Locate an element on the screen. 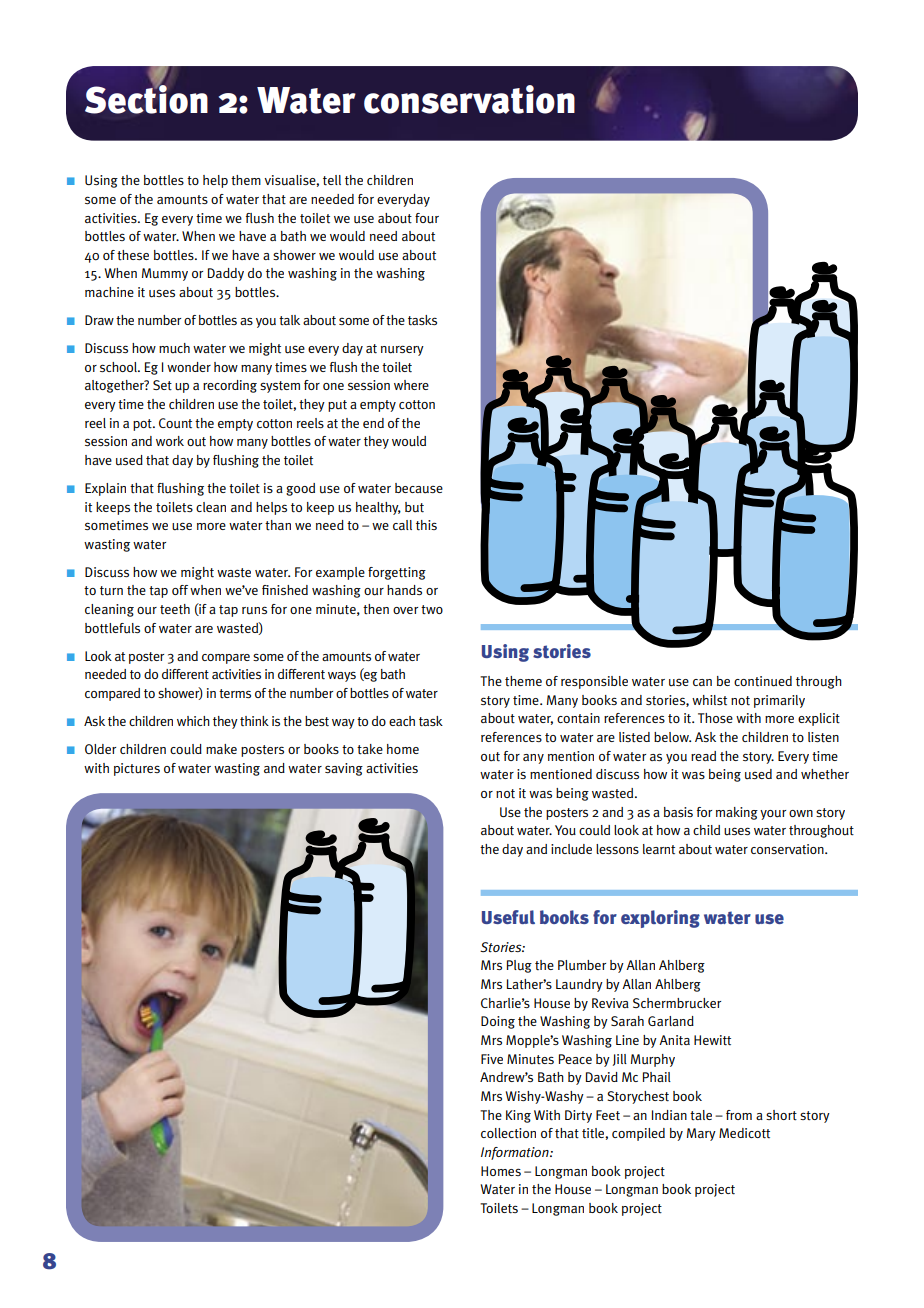 This screenshot has height=1308, width=924. Section is located at coordinates (146, 98).
